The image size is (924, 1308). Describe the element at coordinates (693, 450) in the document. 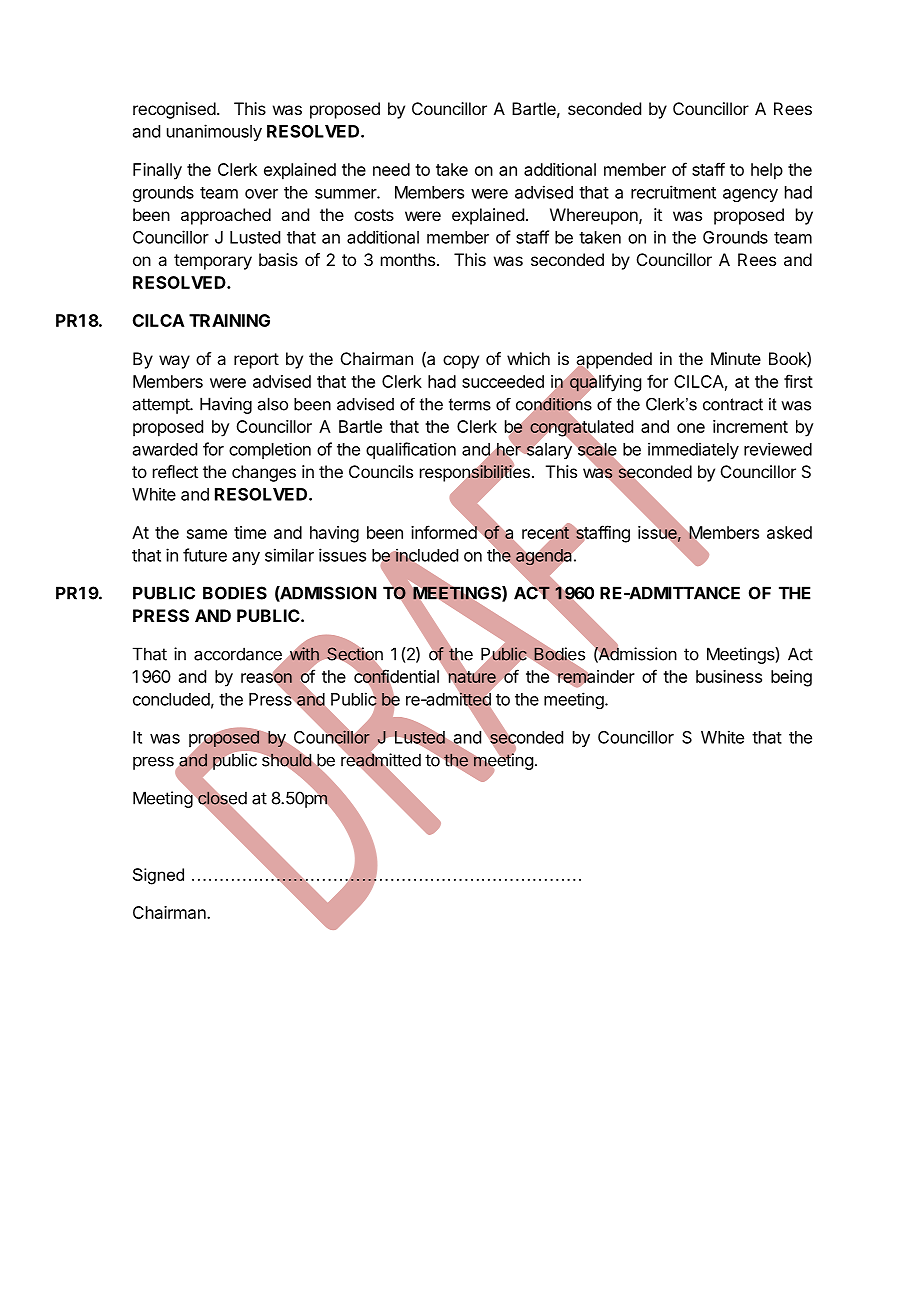

I see `immediately` at that location.
